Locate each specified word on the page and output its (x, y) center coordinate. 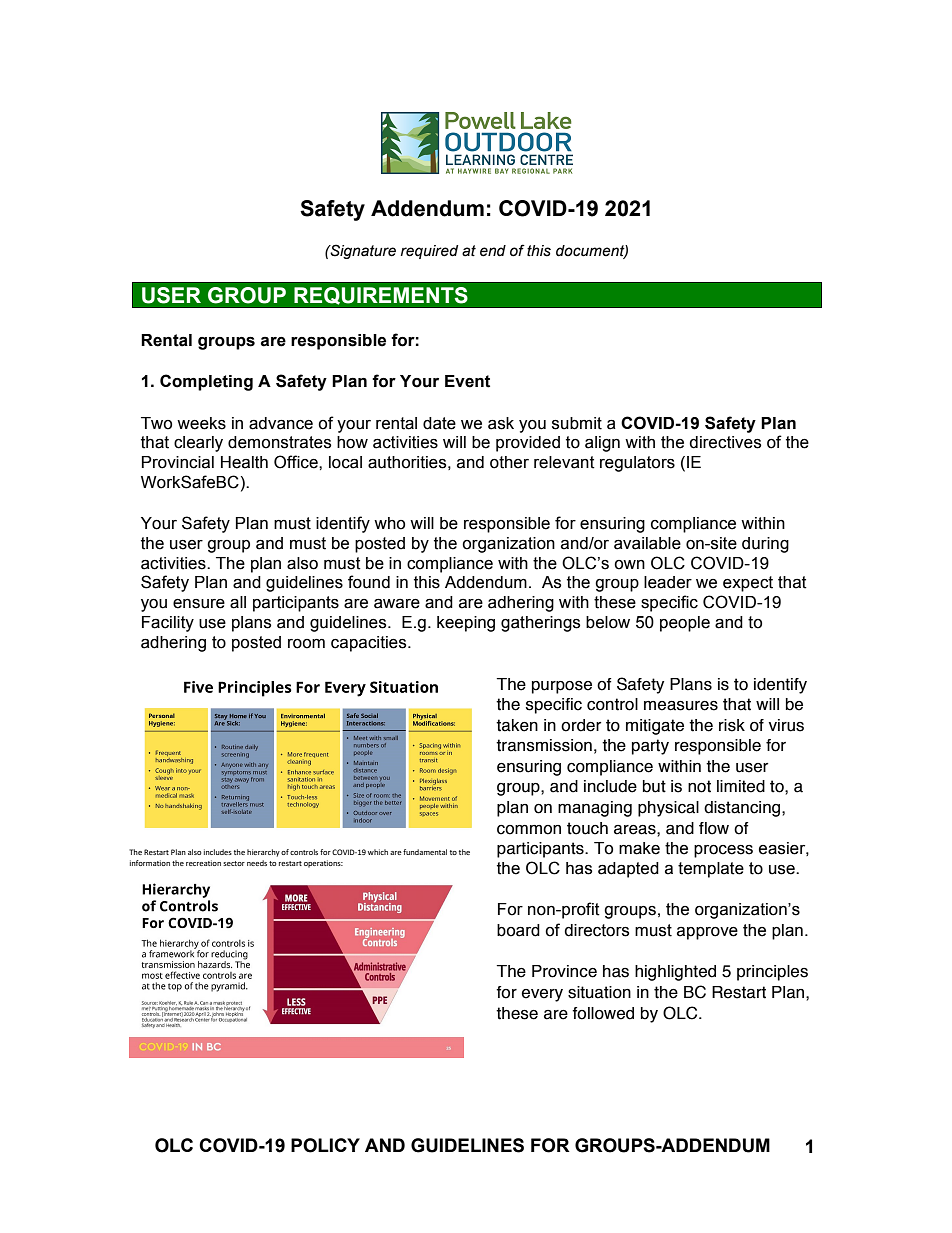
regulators (637, 464)
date (439, 423)
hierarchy (263, 853)
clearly (198, 444)
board (518, 930)
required (429, 252)
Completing (206, 382)
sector (234, 863)
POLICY (325, 1145)
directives (725, 442)
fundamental (425, 852)
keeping (466, 624)
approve (707, 933)
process (723, 851)
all (238, 602)
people (685, 624)
